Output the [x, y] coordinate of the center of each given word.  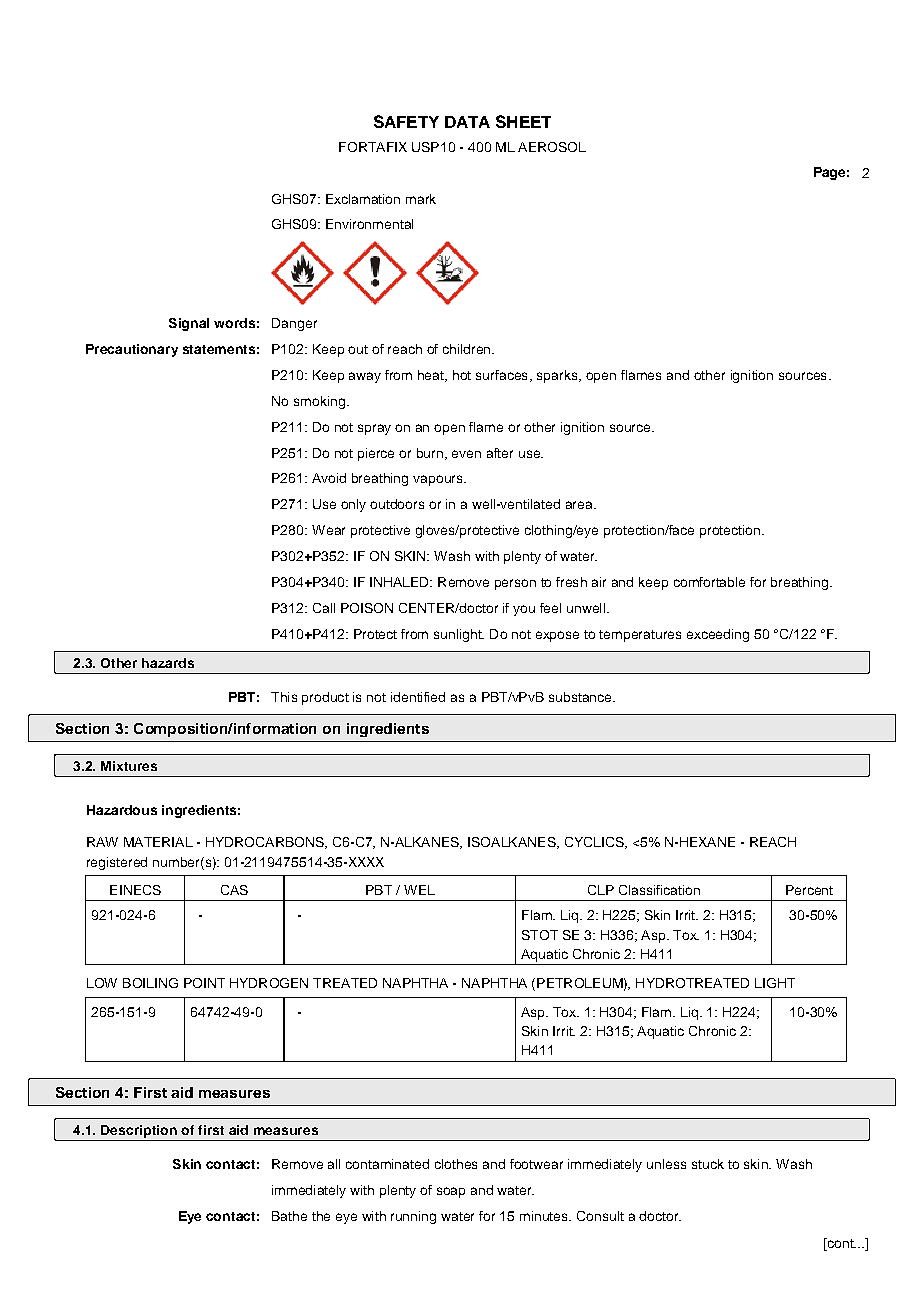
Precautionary [132, 350]
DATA [467, 122]
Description [139, 1131]
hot [462, 375]
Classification [659, 890]
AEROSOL [552, 147]
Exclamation [363, 199]
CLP [601, 890]
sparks [558, 376]
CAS [234, 890]
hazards [168, 663]
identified [418, 697]
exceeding [718, 635]
